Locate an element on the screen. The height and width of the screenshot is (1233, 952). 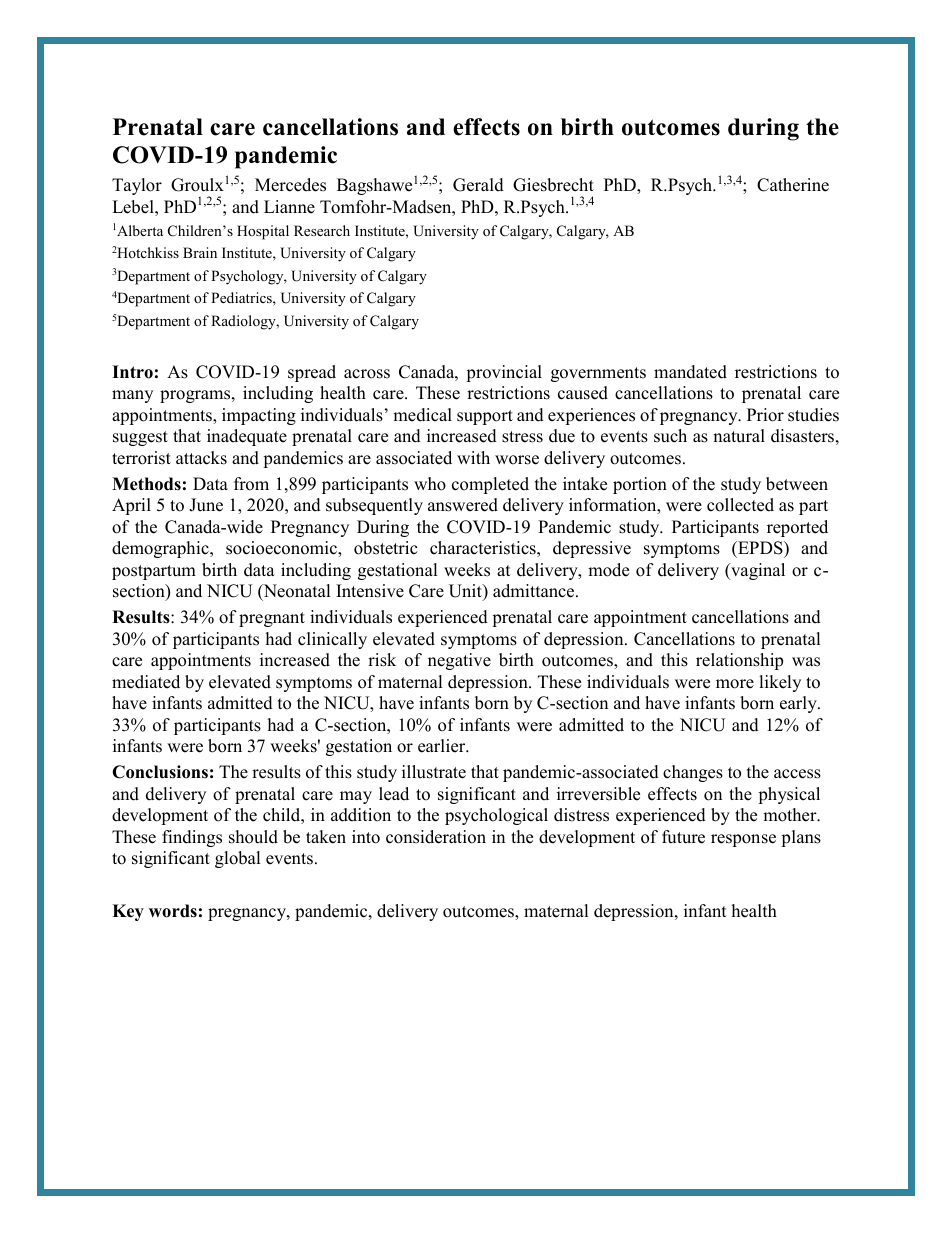
Conclusions is located at coordinates (160, 772).
